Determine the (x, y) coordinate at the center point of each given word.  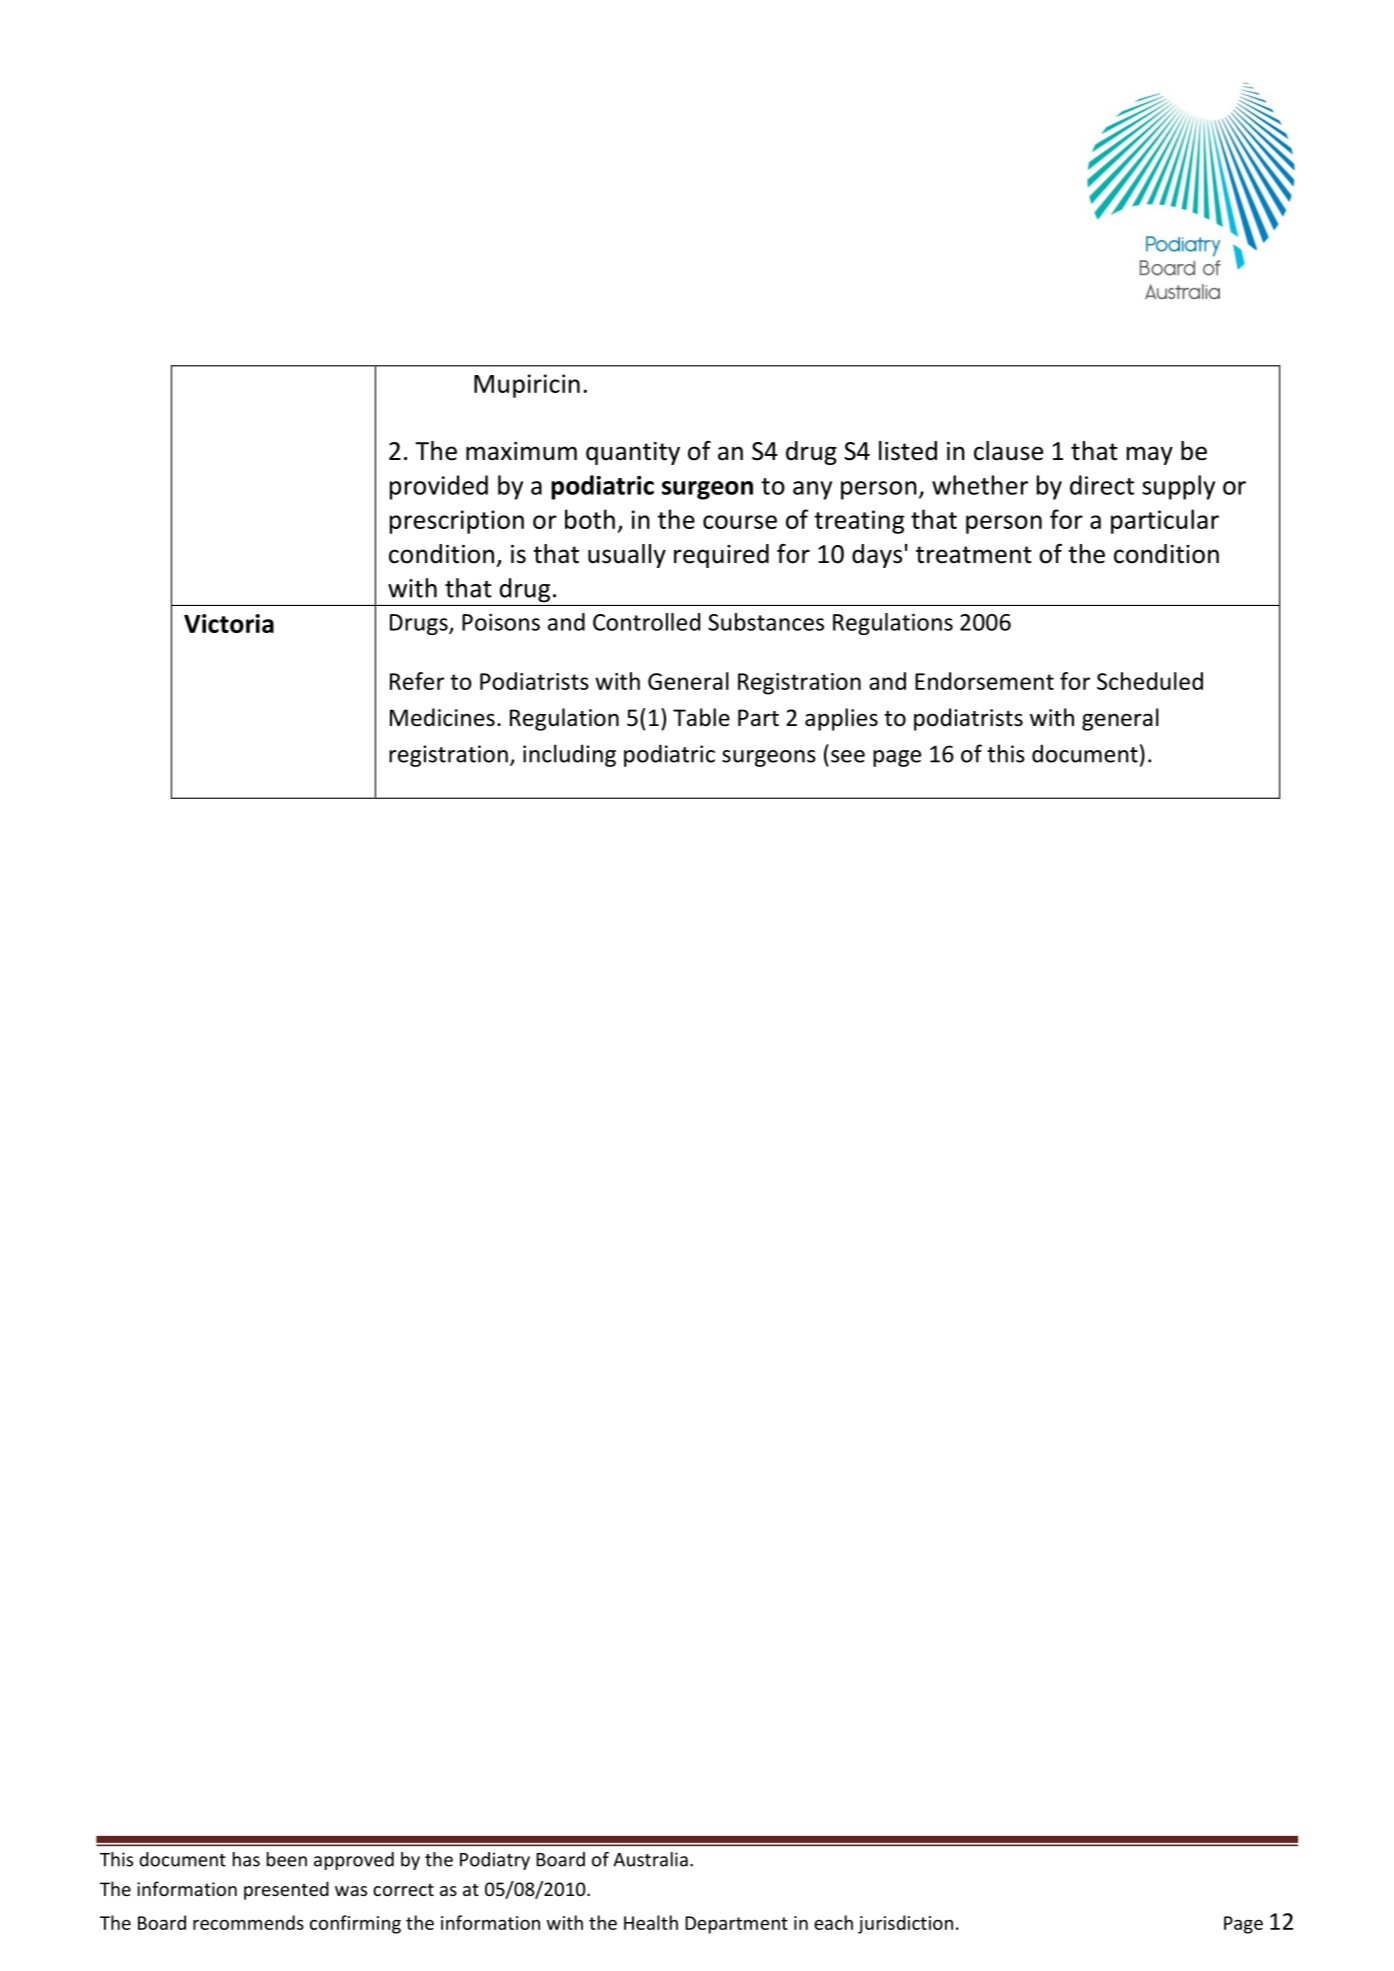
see (848, 756)
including (569, 755)
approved (354, 1861)
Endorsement (984, 681)
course (740, 522)
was (351, 1891)
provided (439, 487)
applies (841, 719)
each (833, 1922)
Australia (650, 1859)
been (287, 1859)
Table (701, 717)
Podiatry (495, 1861)
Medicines (442, 717)
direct (1102, 485)
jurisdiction (905, 1924)
